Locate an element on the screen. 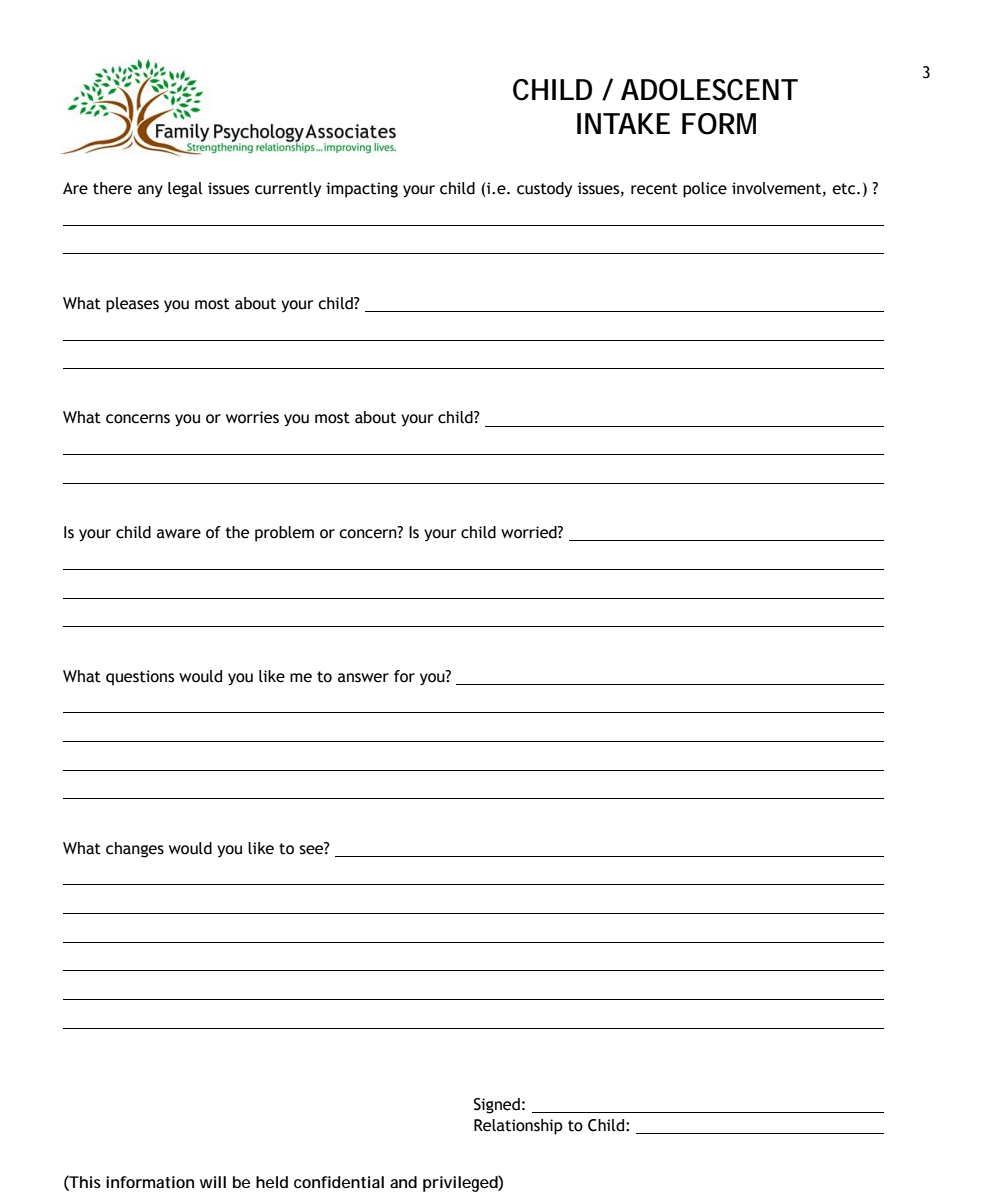 The image size is (996, 1204). legal is located at coordinates (185, 190).
